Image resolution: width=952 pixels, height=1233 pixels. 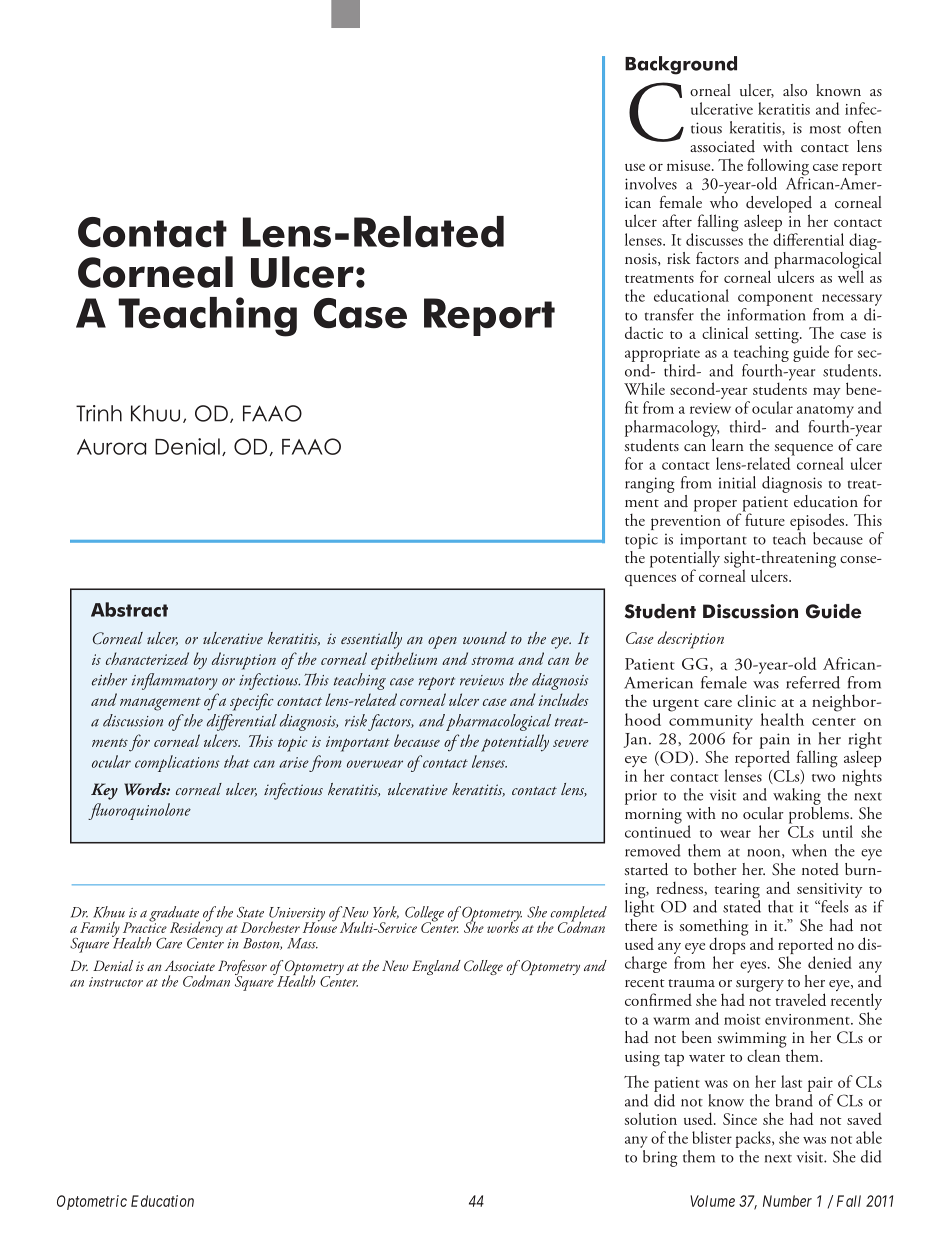 What do you see at coordinates (658, 1157) in the screenshot?
I see `bring` at bounding box center [658, 1157].
